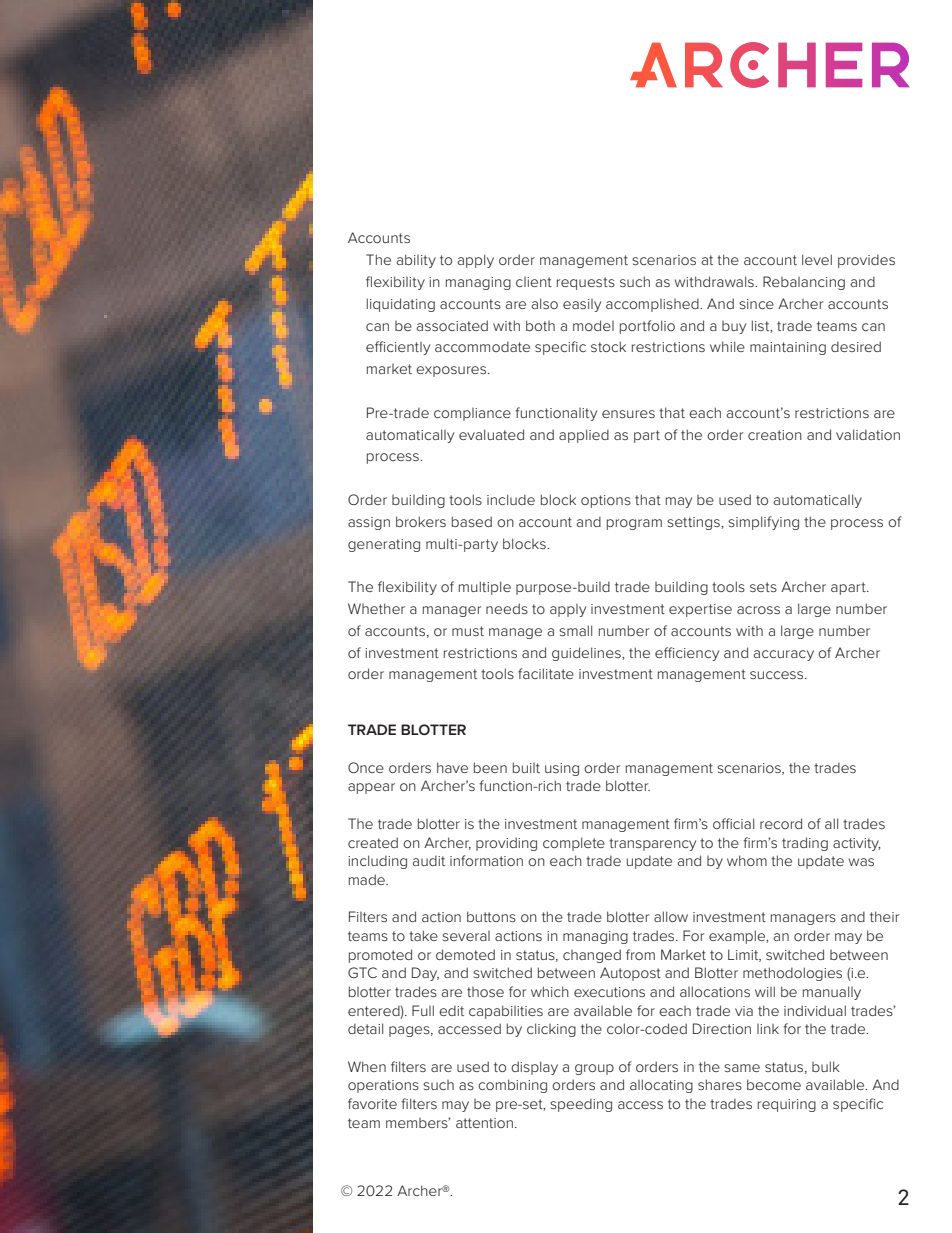  Describe the element at coordinates (421, 521) in the image. I see `brokers` at that location.
